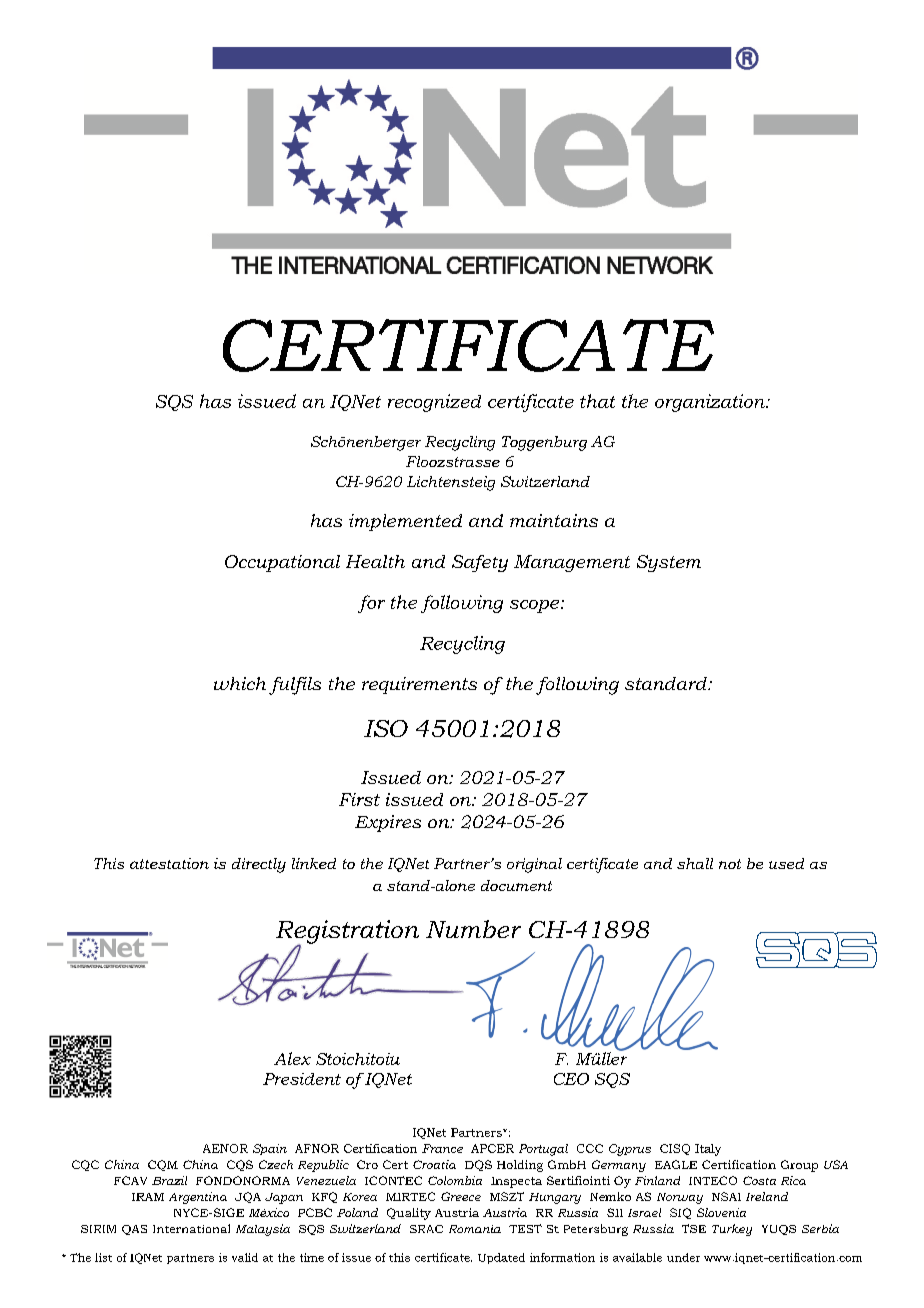  I want to click on Registration, so click(347, 933).
